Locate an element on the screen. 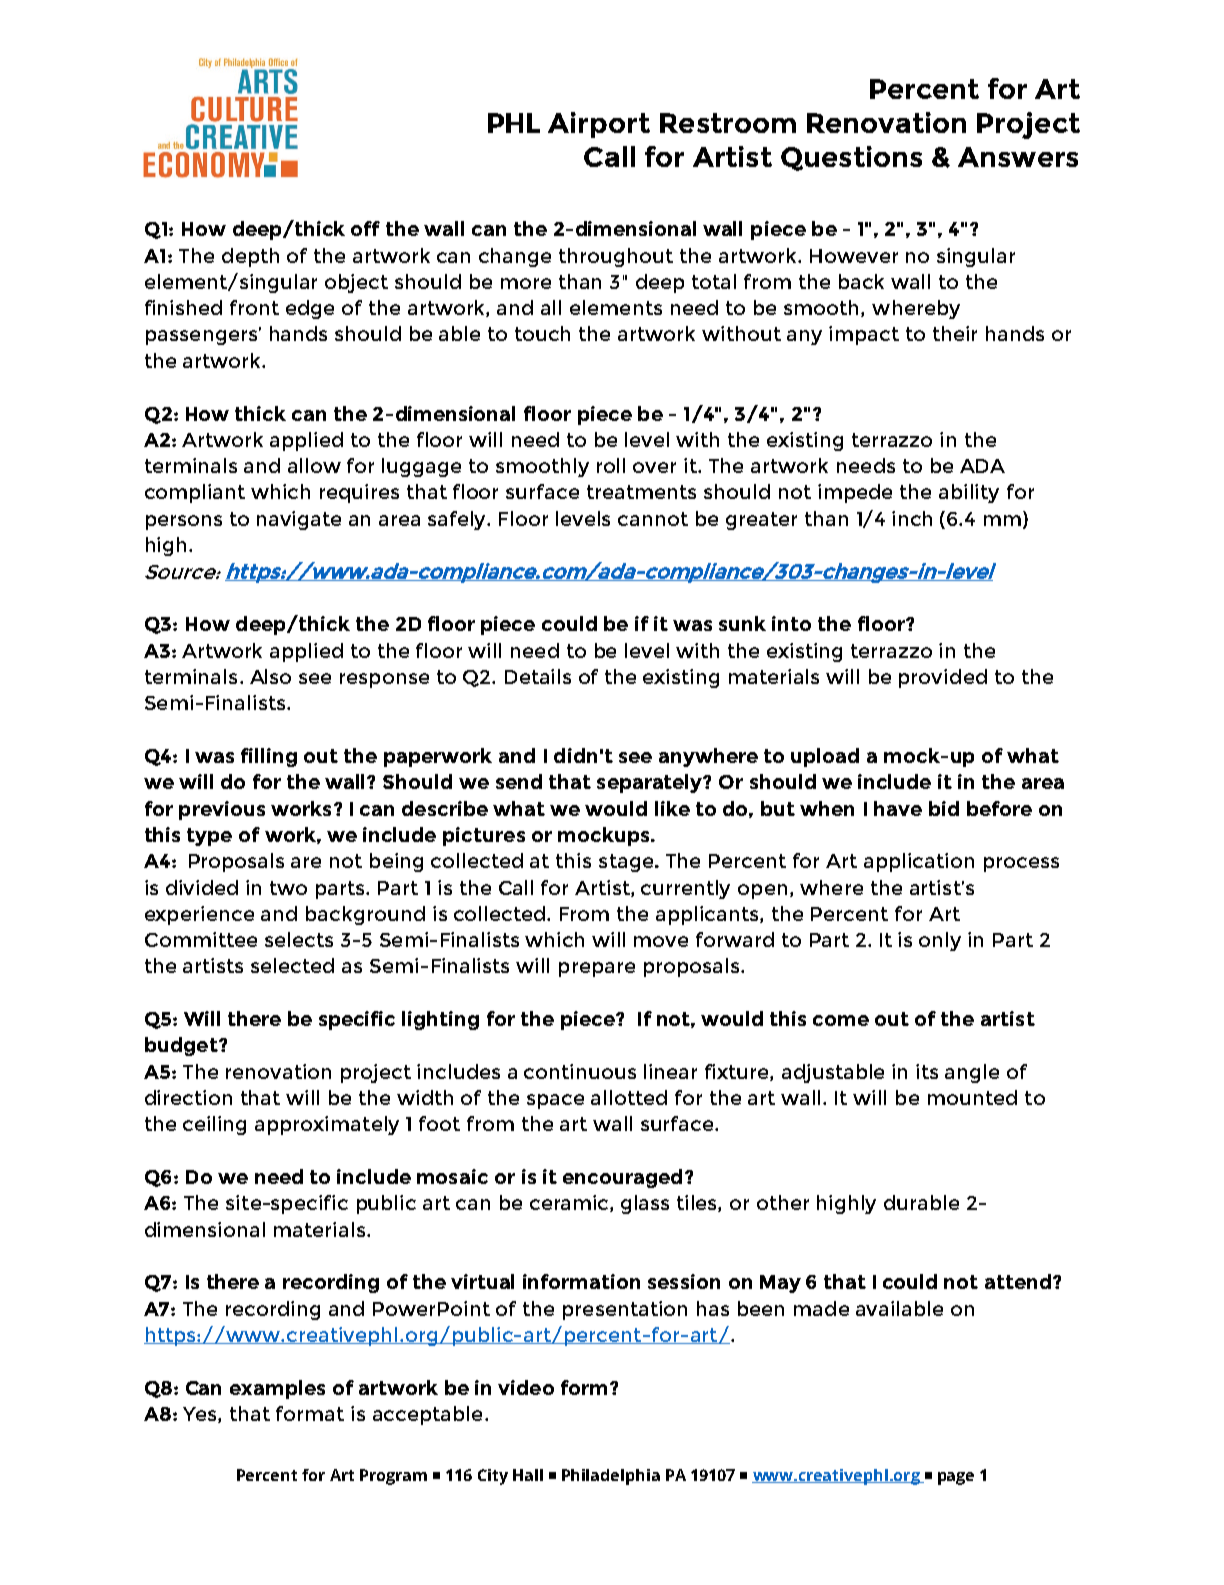 The width and height of the screenshot is (1224, 1585). Questions is located at coordinates (851, 158).
